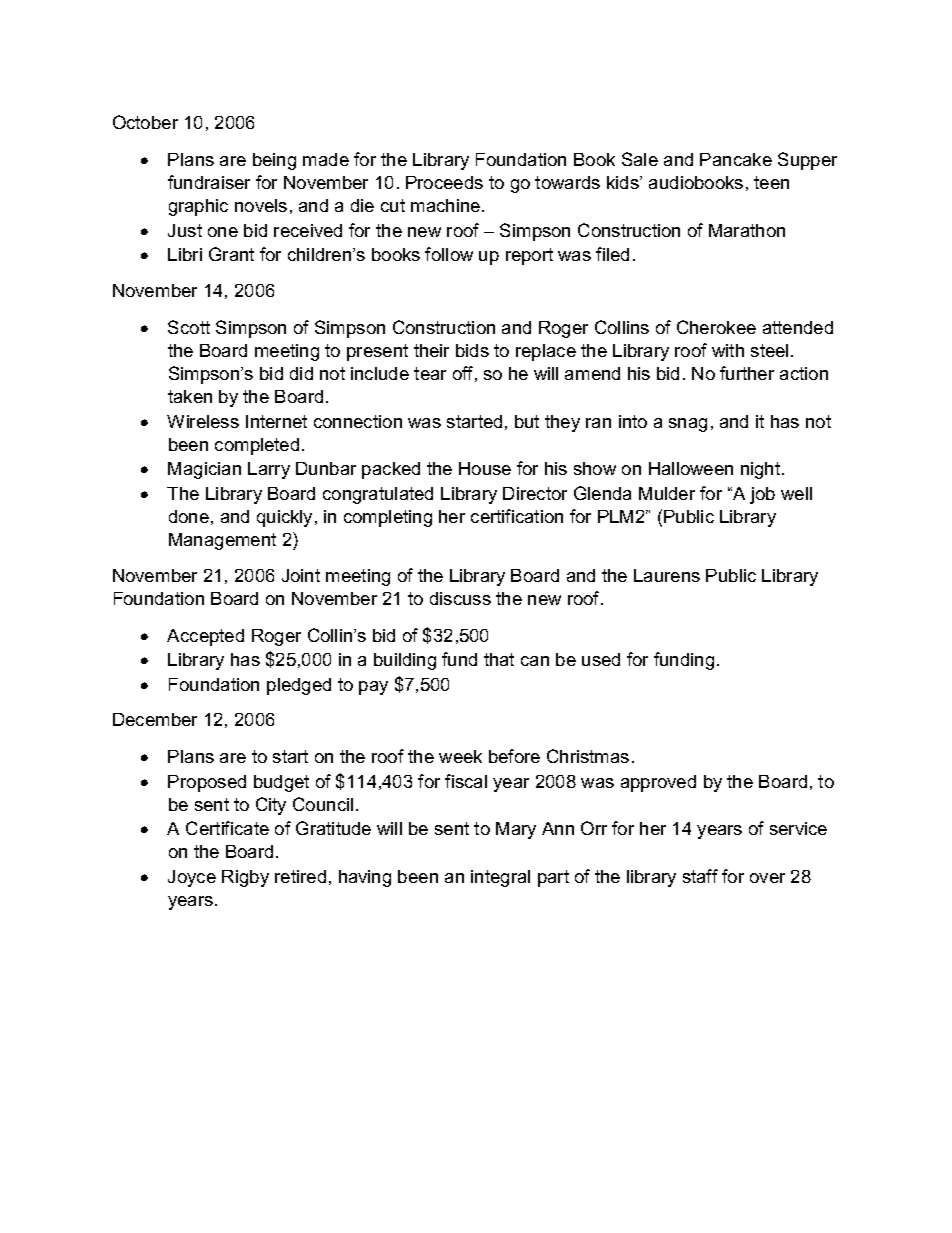 This screenshot has width=952, height=1233. What do you see at coordinates (430, 373) in the screenshot?
I see `tear` at bounding box center [430, 373].
